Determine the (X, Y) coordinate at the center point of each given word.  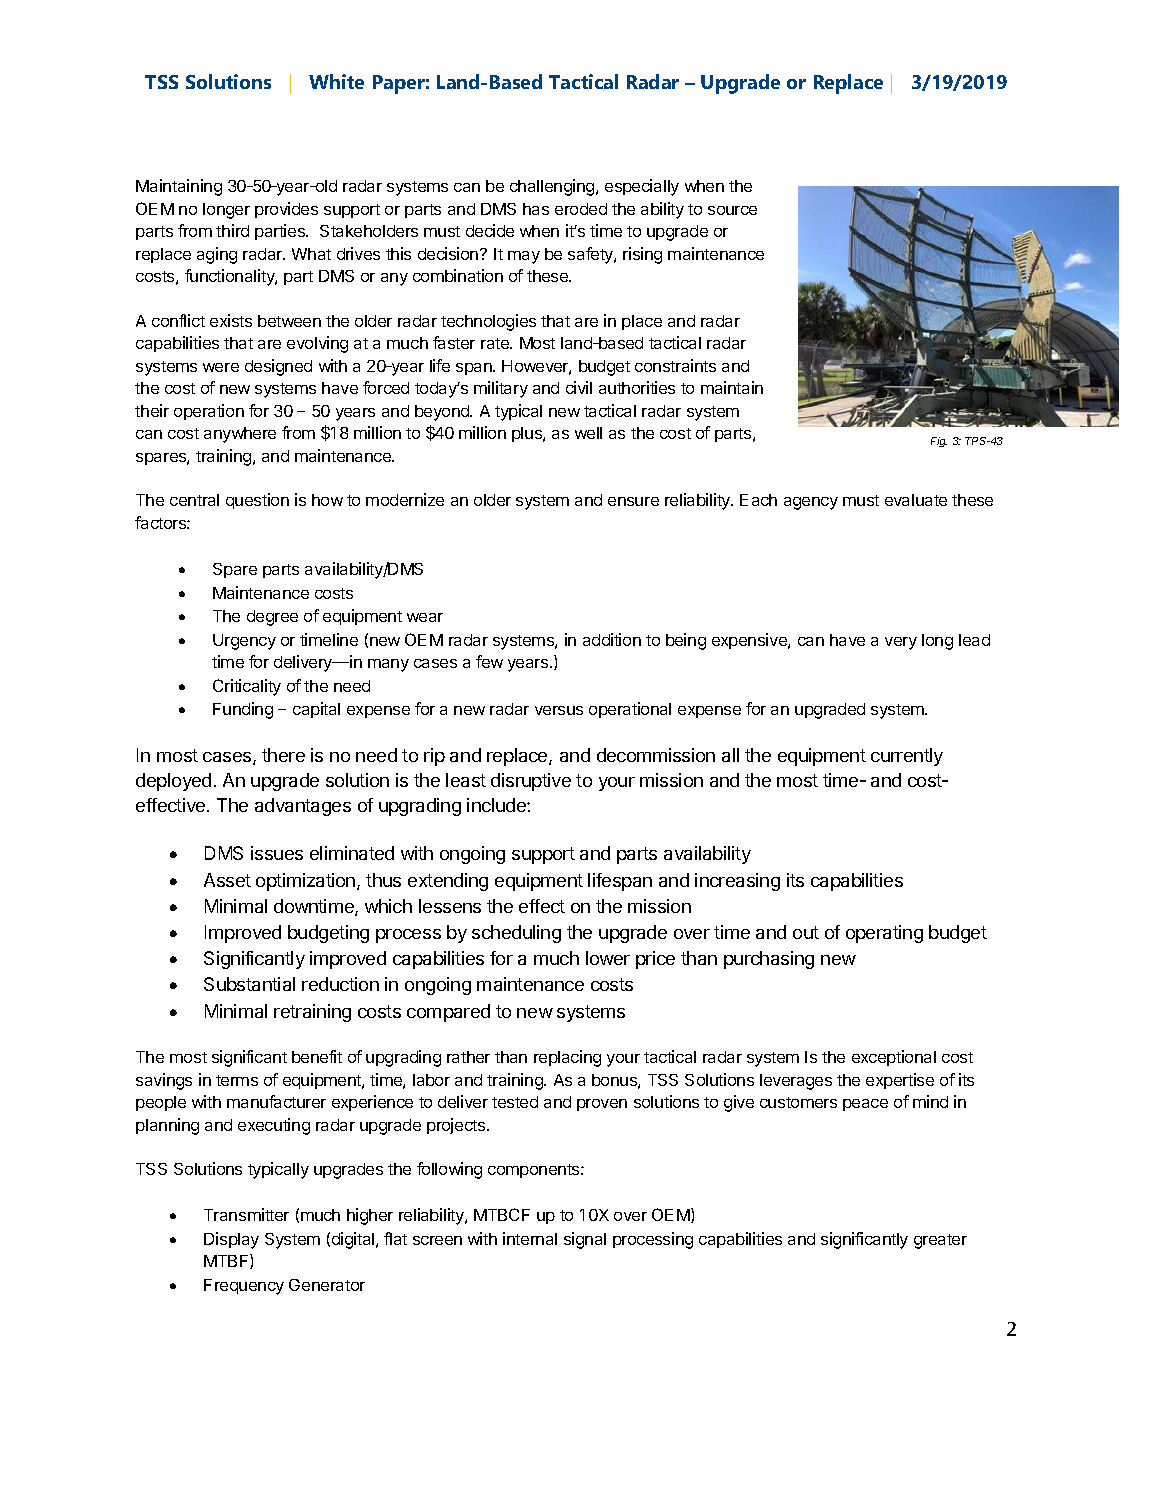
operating (884, 934)
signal (585, 1240)
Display (231, 1240)
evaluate (916, 500)
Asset (227, 880)
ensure (633, 501)
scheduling (516, 934)
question (257, 501)
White (336, 81)
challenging (553, 187)
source (732, 210)
